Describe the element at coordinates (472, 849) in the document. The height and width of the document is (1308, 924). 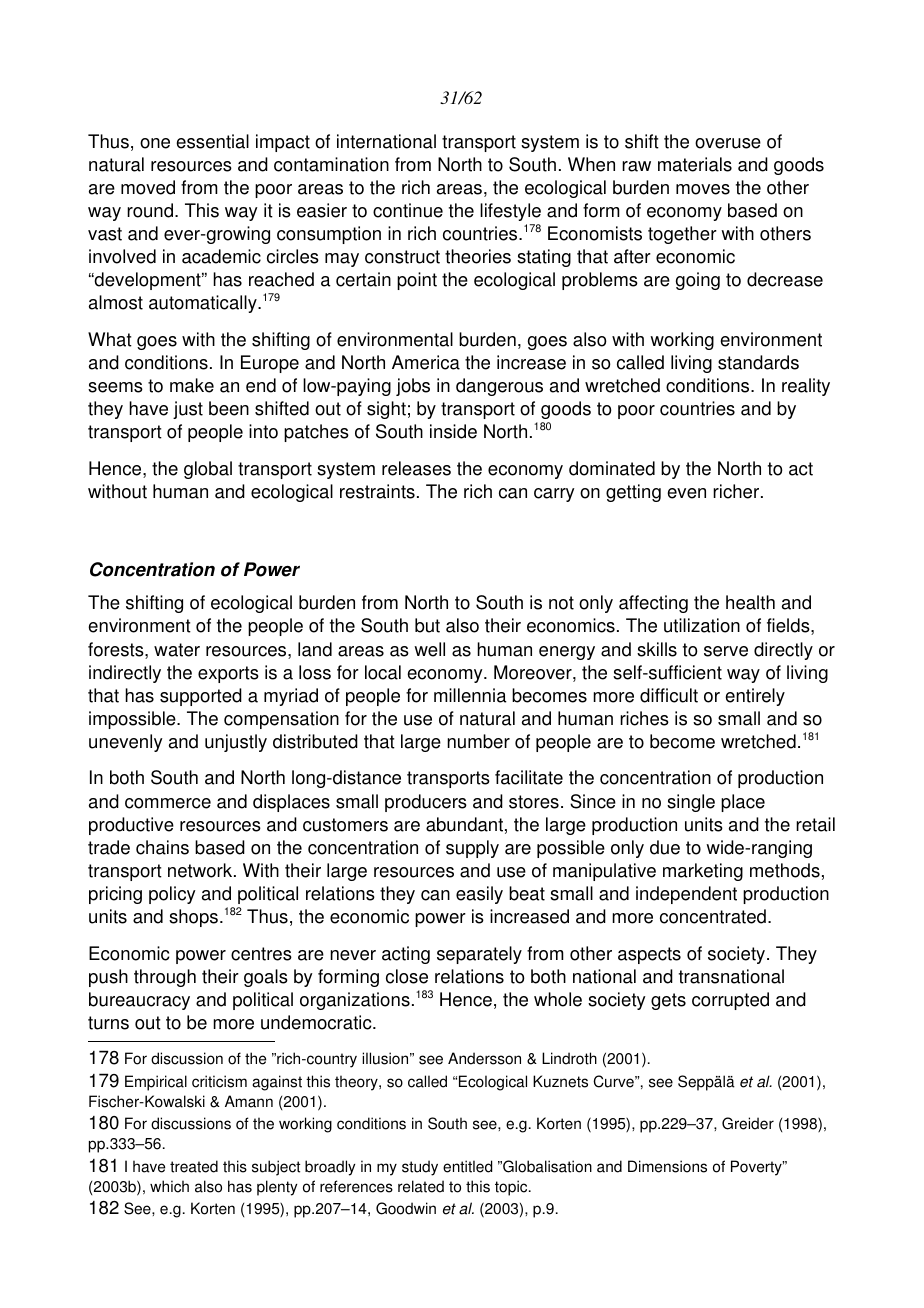
I see `supply` at that location.
